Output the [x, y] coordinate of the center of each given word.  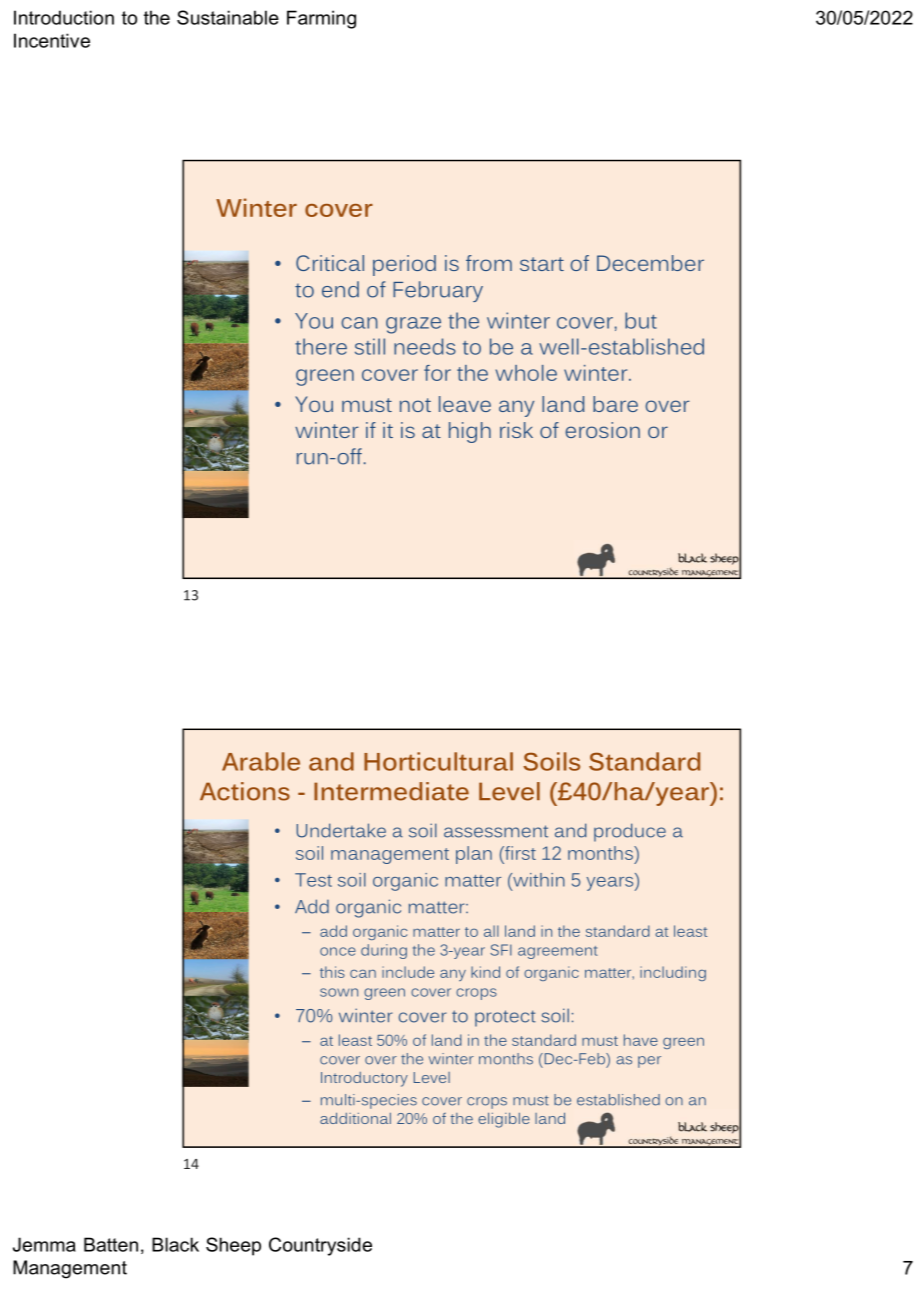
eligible [504, 1120]
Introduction [64, 17]
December [650, 263]
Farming [321, 19]
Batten [111, 1244]
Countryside [320, 1246]
